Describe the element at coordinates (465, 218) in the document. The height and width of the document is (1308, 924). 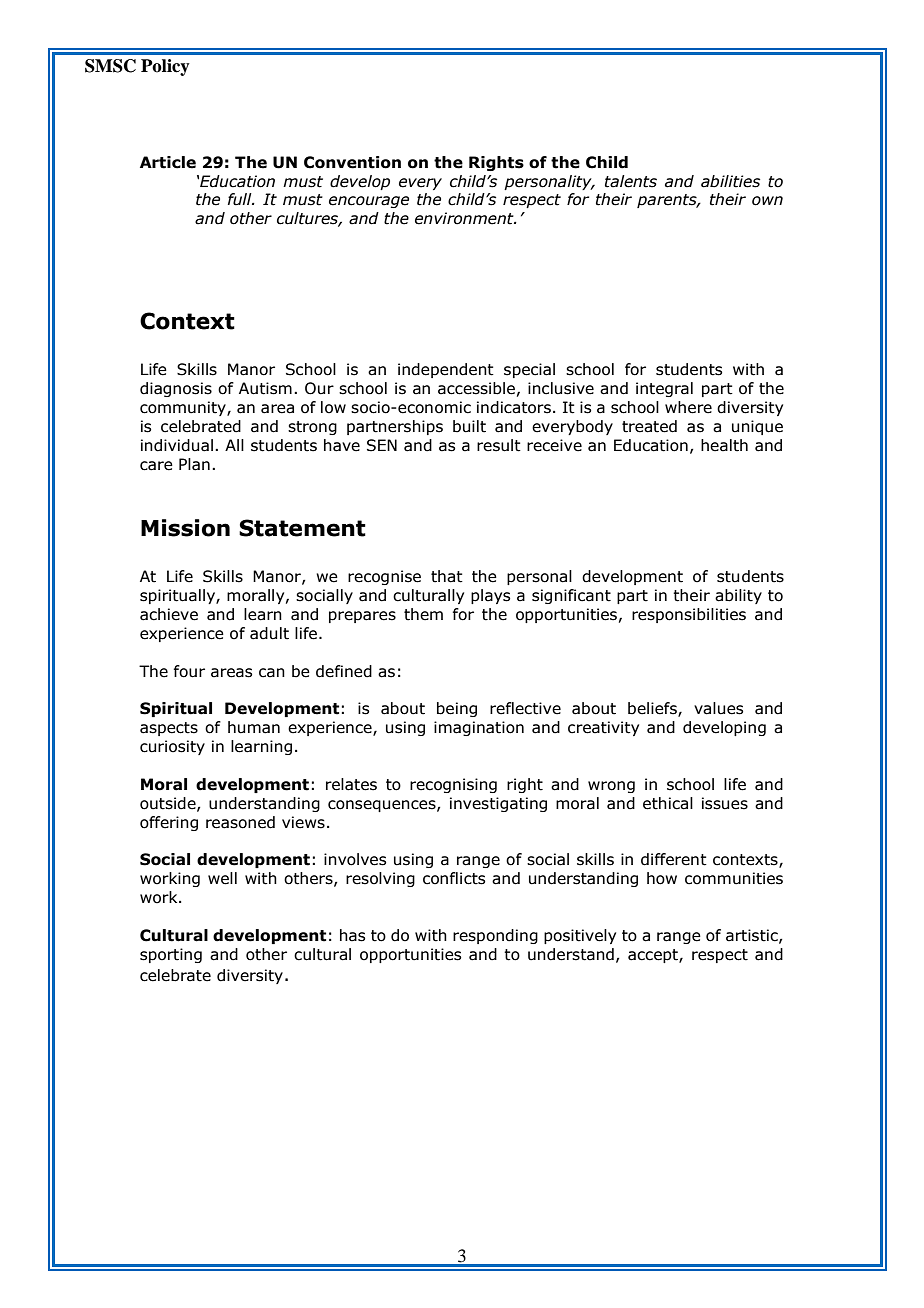
I see `environment` at that location.
